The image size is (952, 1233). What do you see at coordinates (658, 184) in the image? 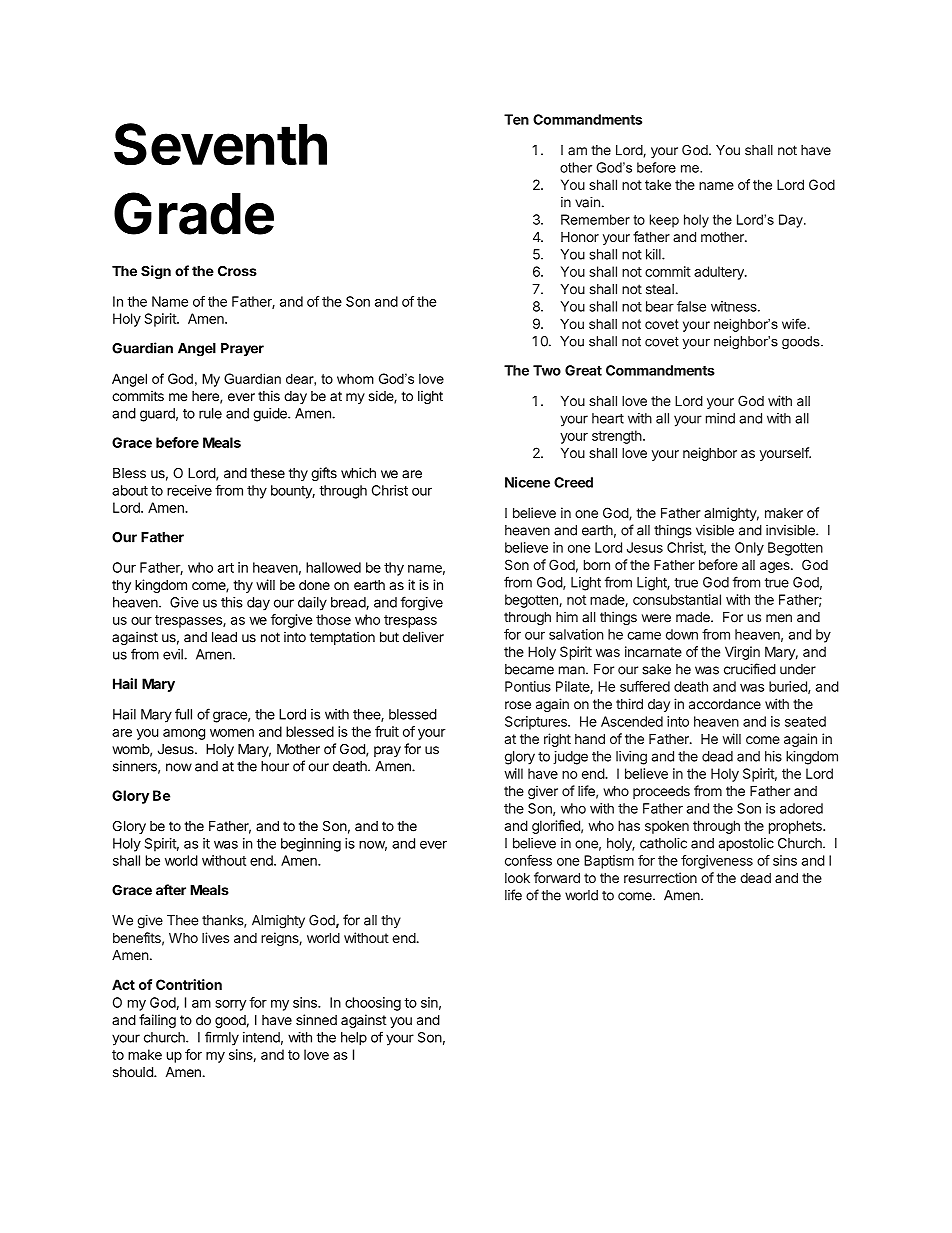
I see `take` at bounding box center [658, 184].
